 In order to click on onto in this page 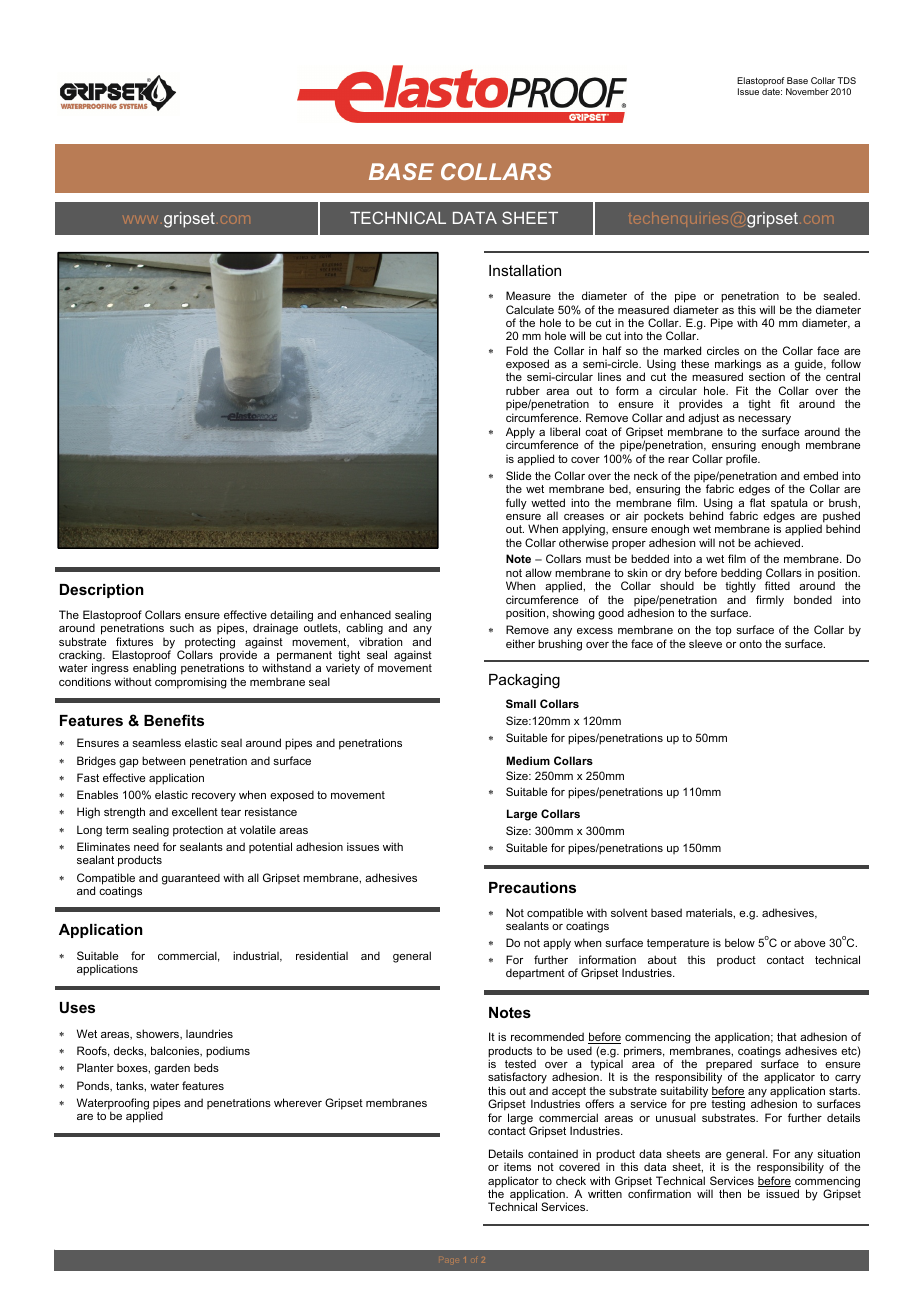, I will do `click(750, 644)`.
